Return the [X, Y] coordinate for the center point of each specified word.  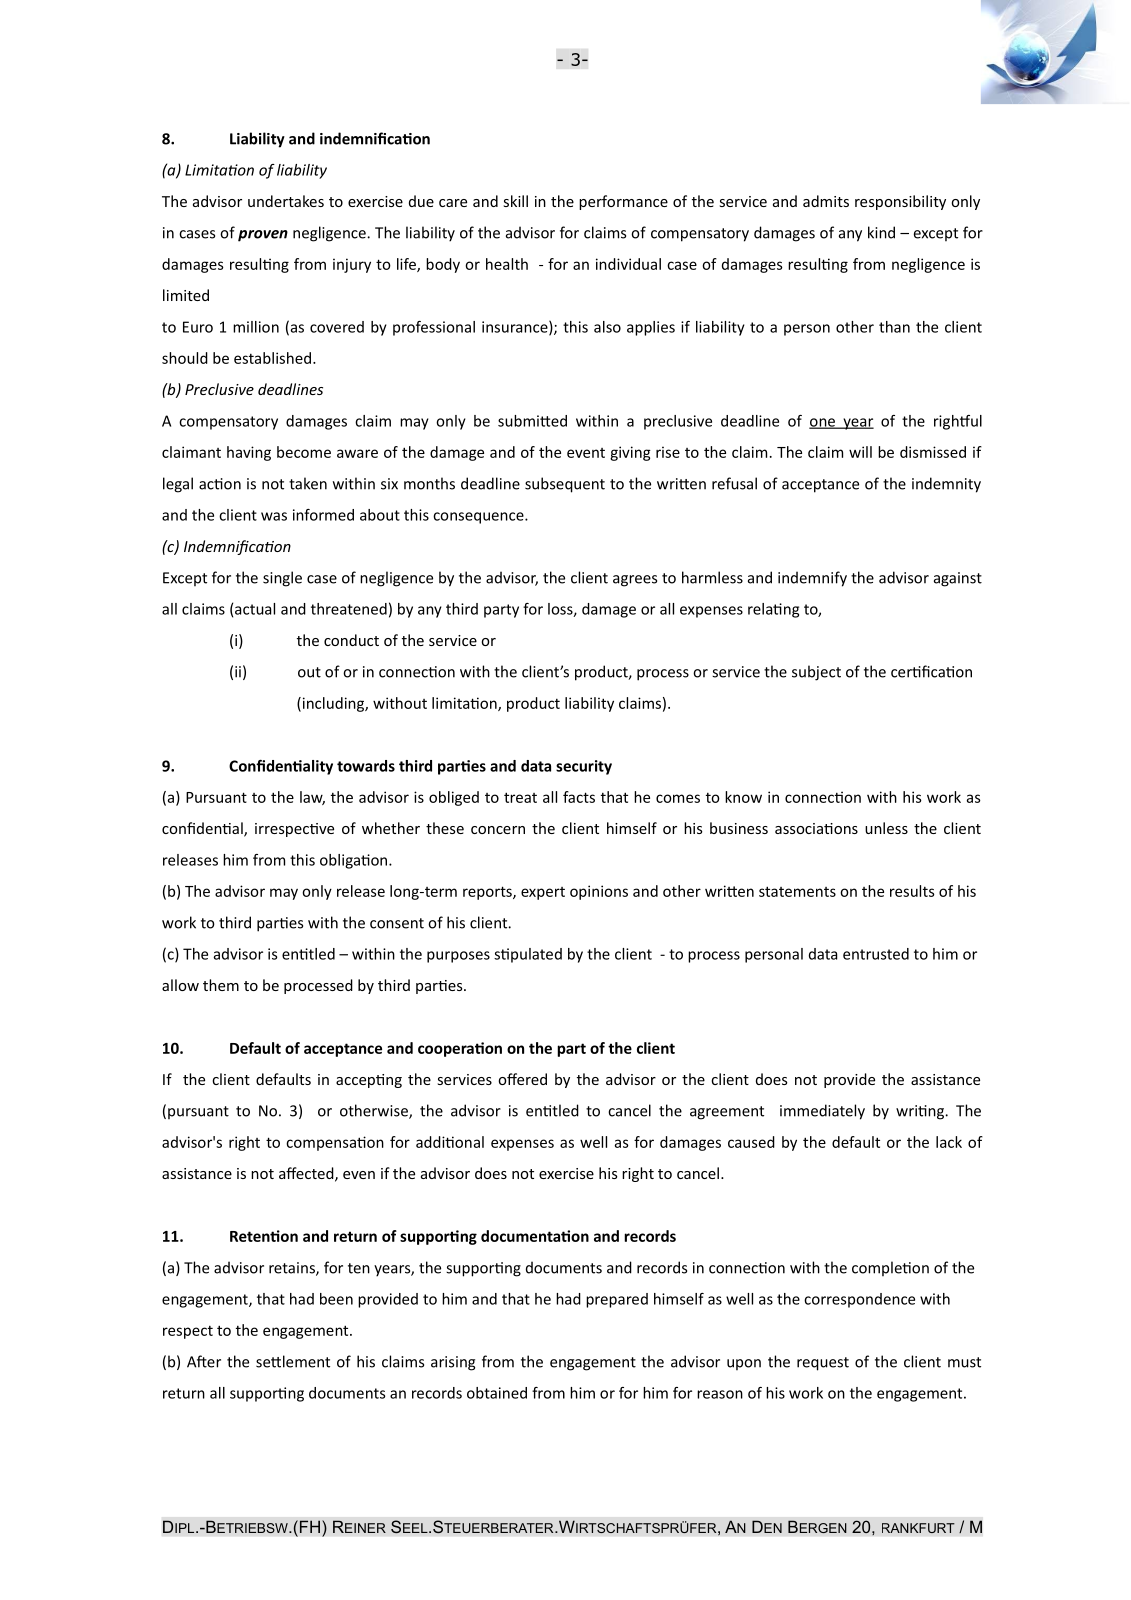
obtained [497, 1393]
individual [628, 264]
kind [881, 232]
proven [263, 236]
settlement [293, 1361]
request [823, 1364]
